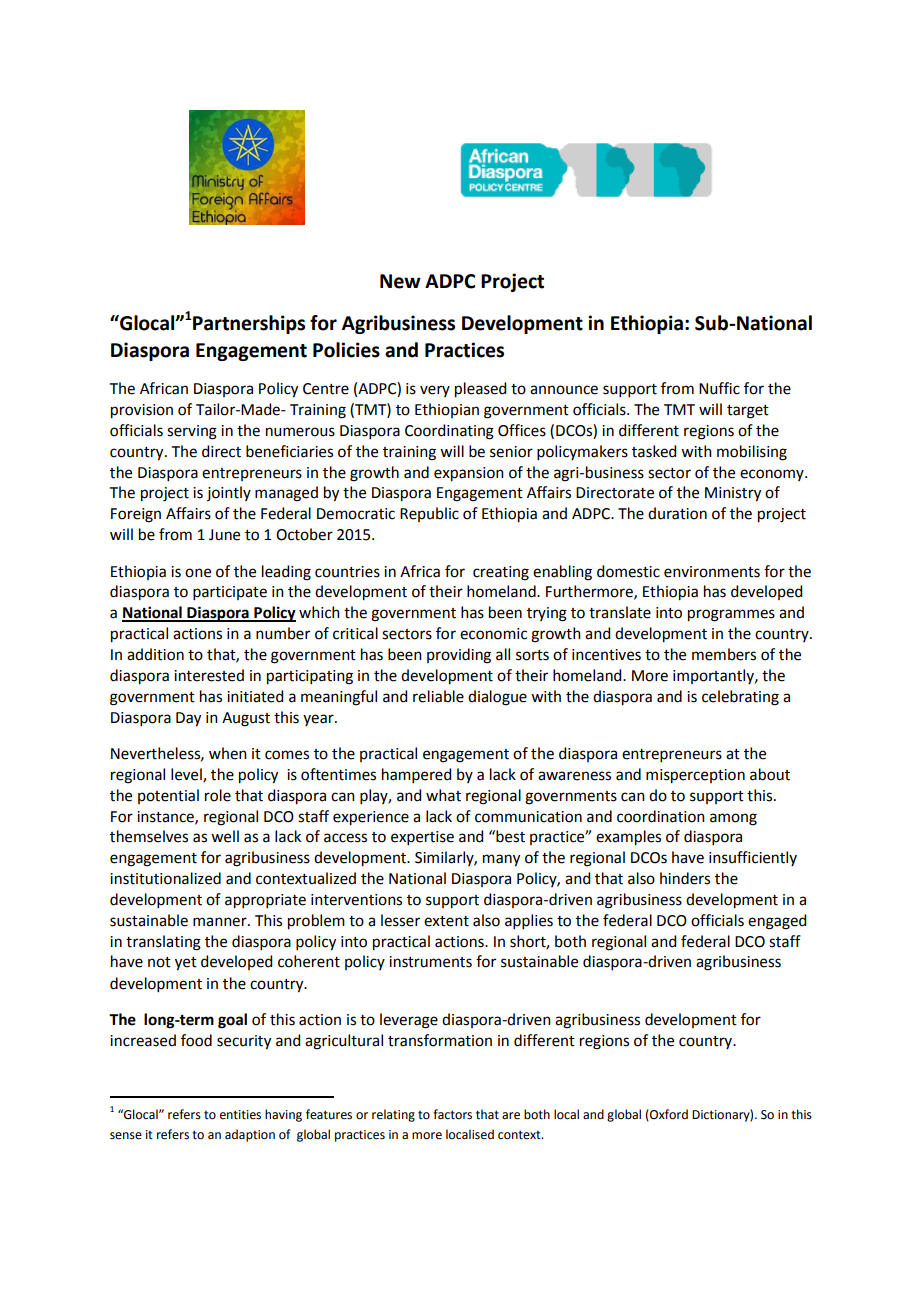 This screenshot has width=924, height=1308. I want to click on reliable, so click(438, 696).
